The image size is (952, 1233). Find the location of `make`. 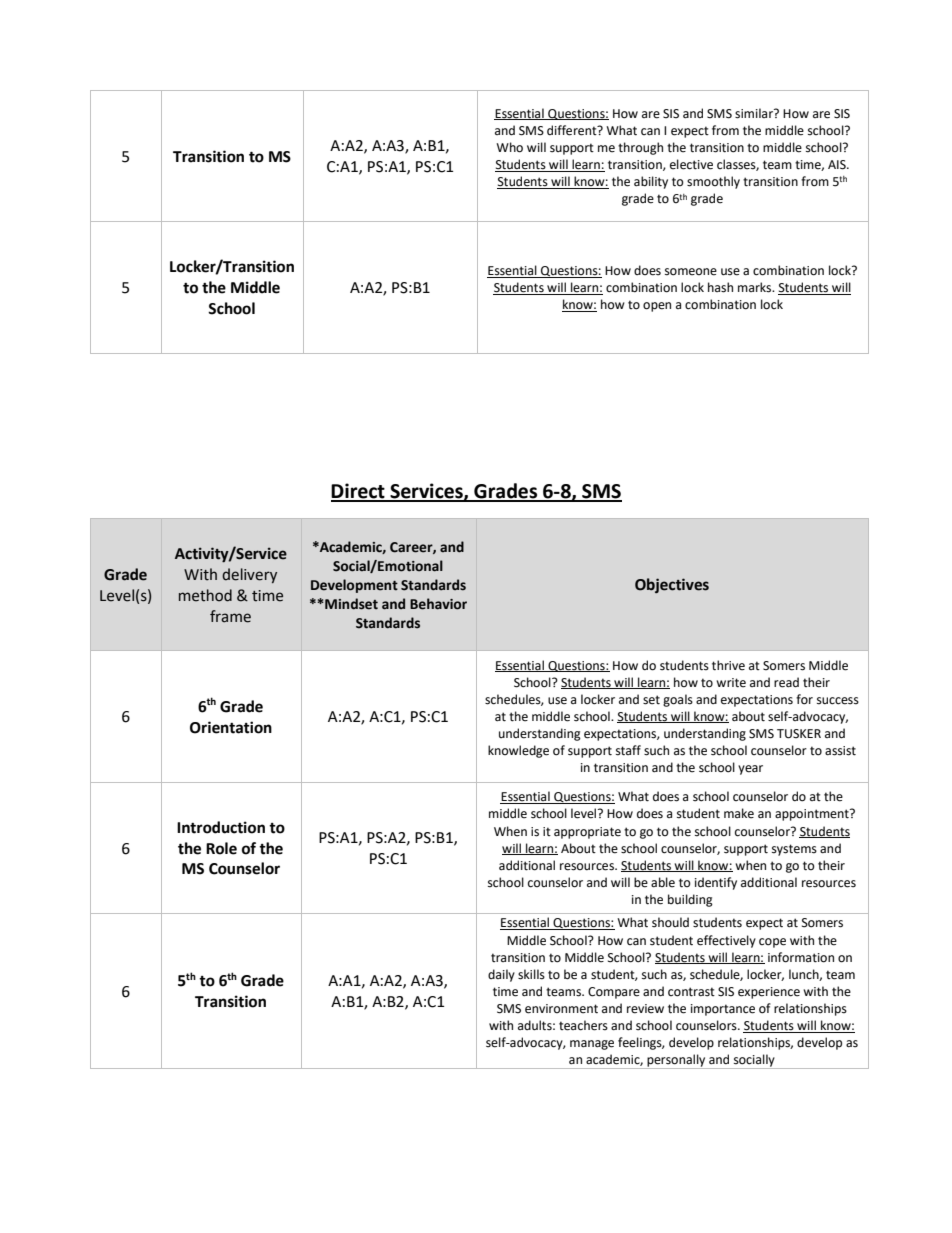

make is located at coordinates (739, 813).
